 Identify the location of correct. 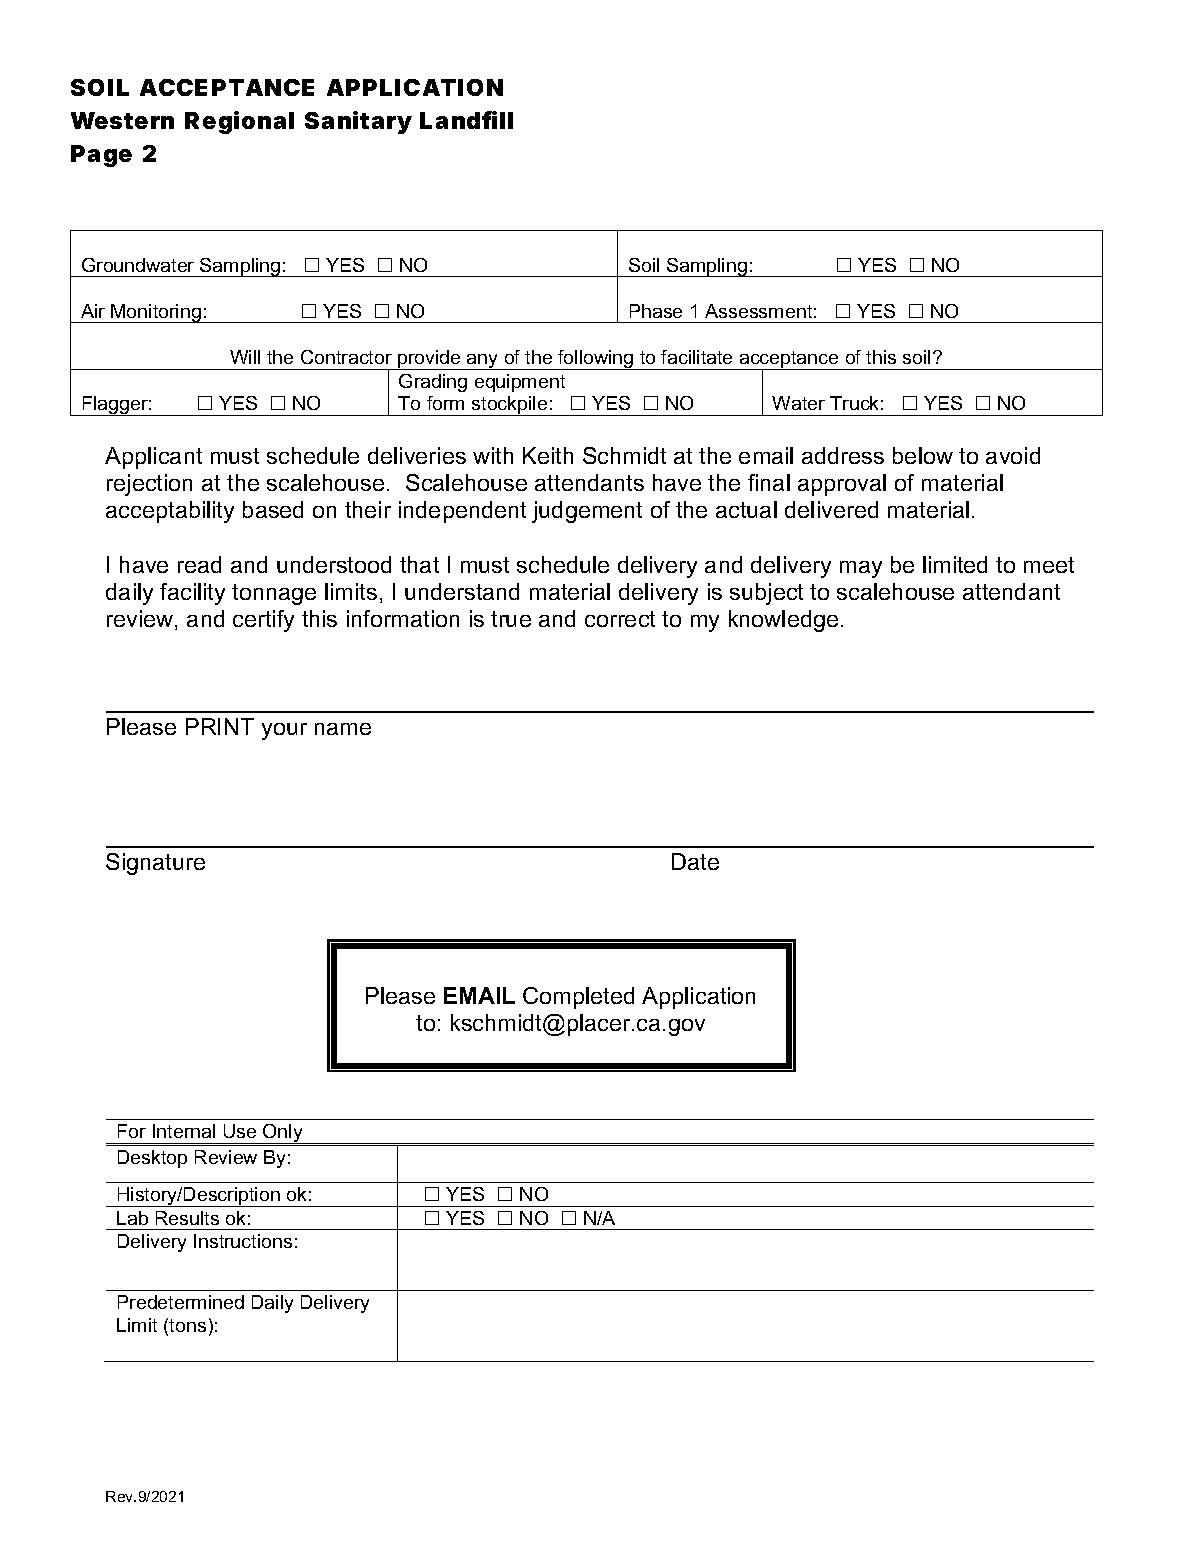
(620, 619).
